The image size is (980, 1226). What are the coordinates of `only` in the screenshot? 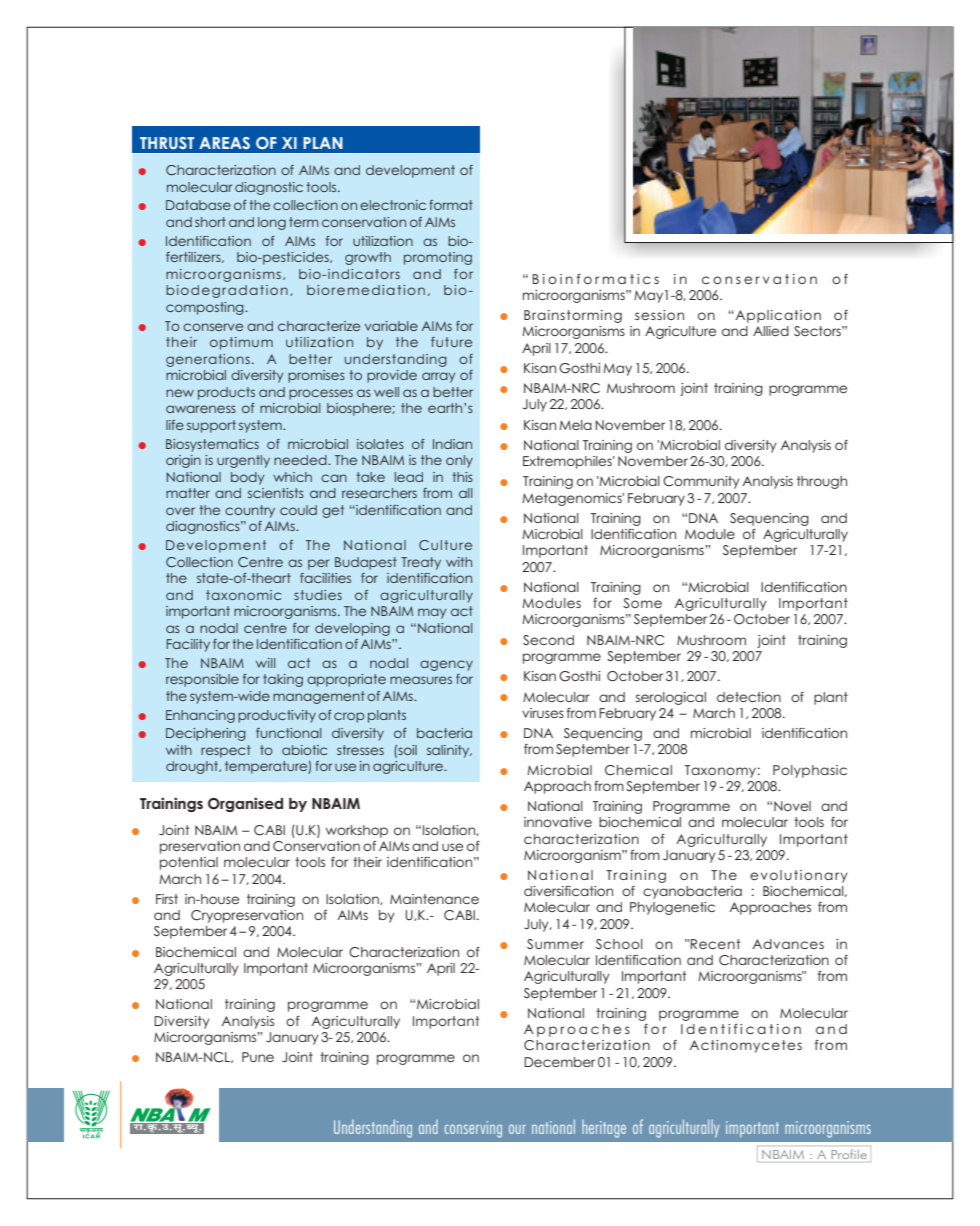 It's located at (459, 461).
